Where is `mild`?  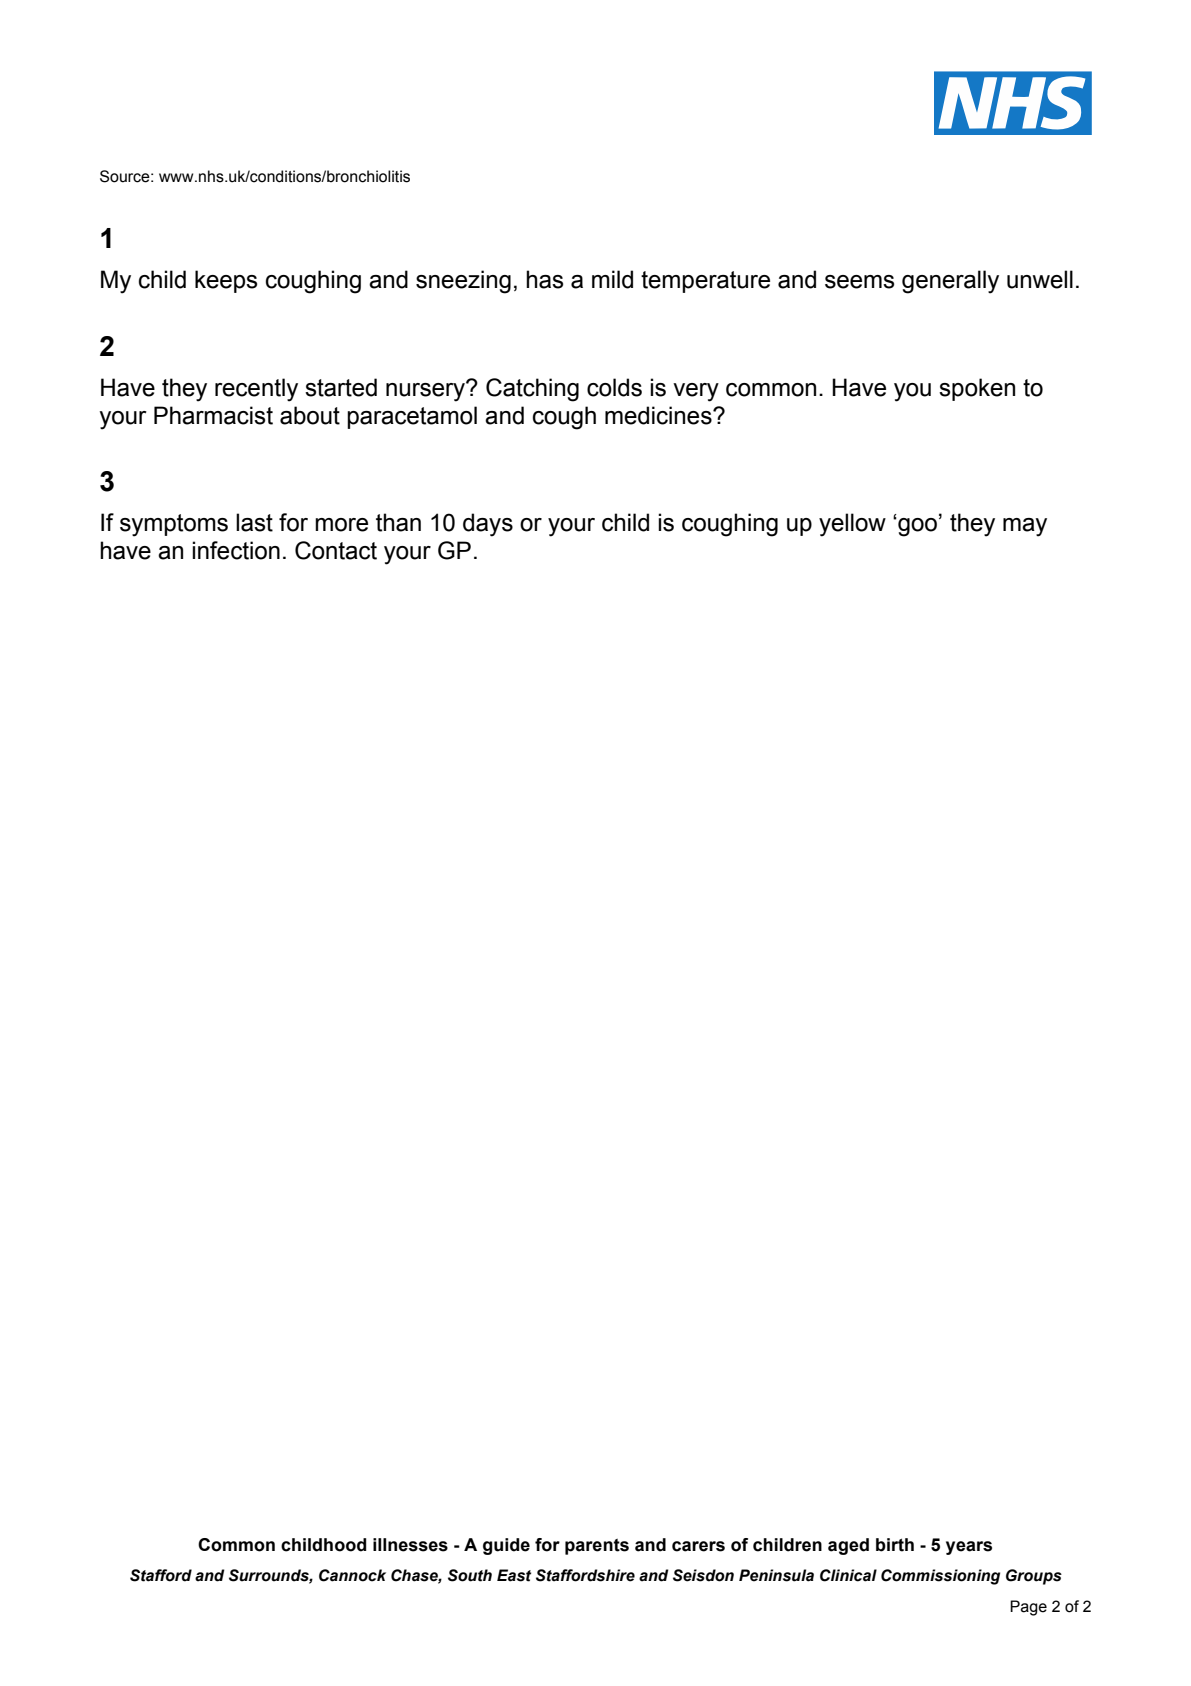
mild is located at coordinates (612, 279).
